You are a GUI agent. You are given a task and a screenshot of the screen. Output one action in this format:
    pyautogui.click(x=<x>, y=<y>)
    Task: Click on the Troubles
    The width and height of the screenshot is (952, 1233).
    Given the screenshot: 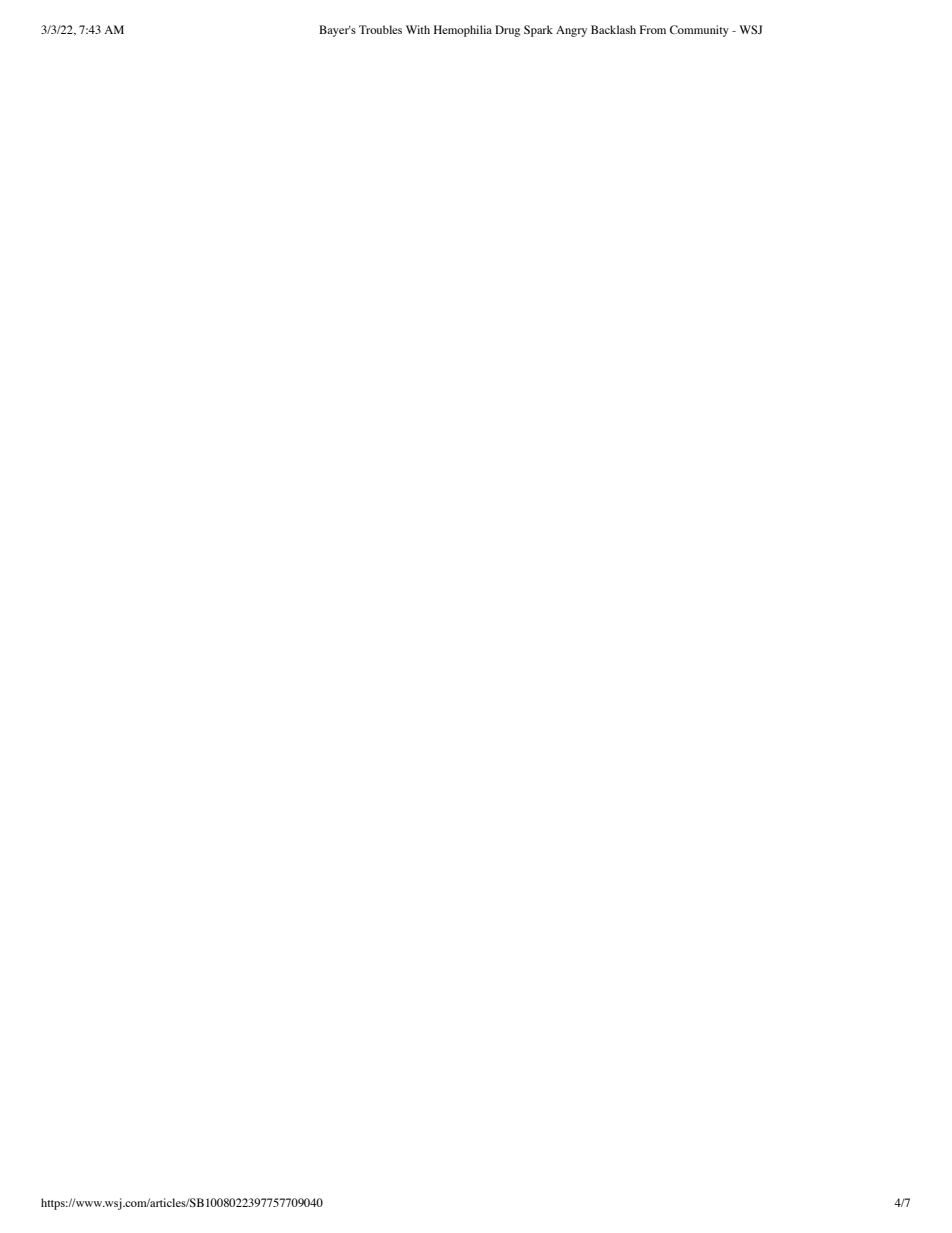 What is the action you would take?
    pyautogui.click(x=380, y=29)
